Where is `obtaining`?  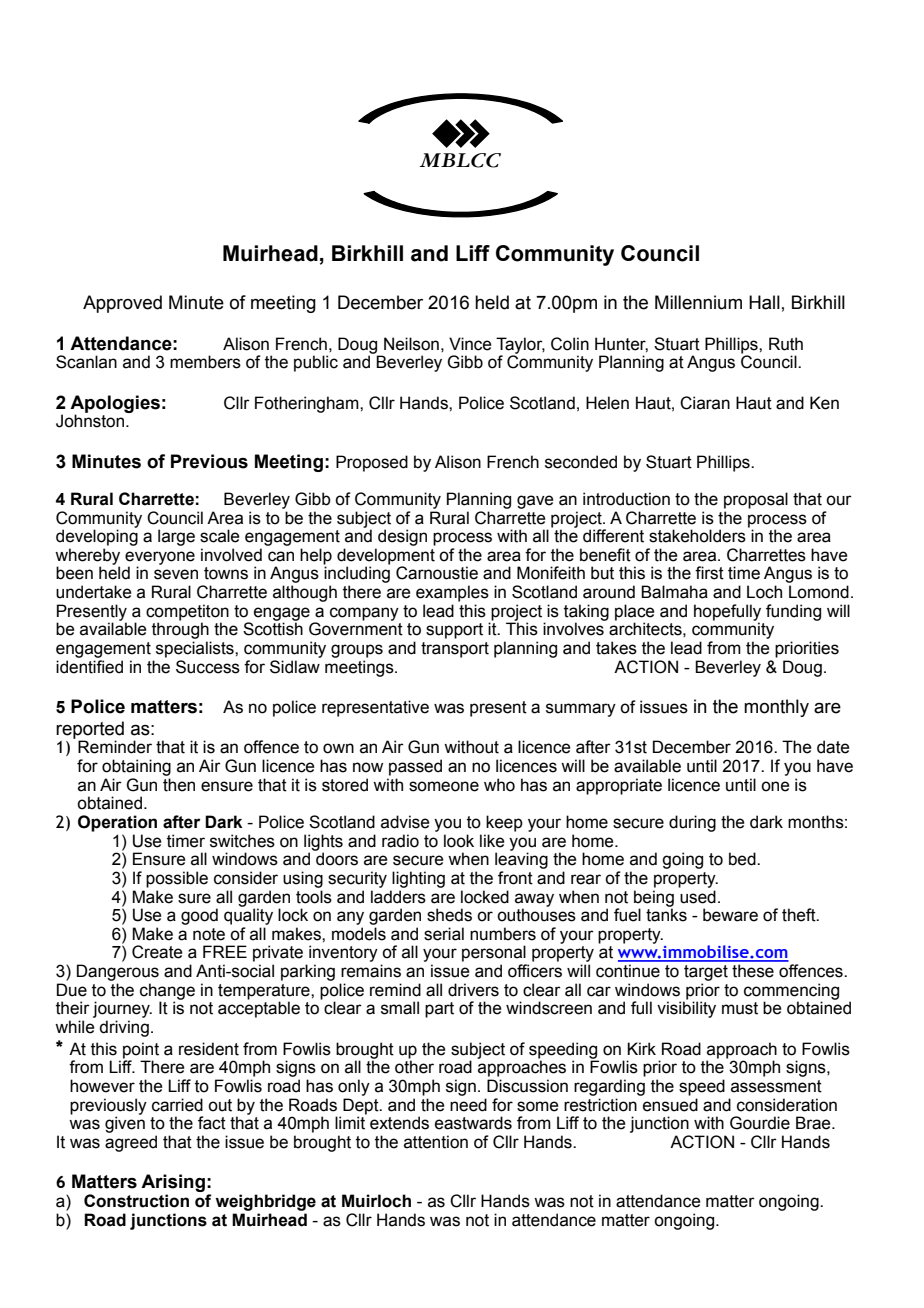
obtaining is located at coordinates (136, 767).
